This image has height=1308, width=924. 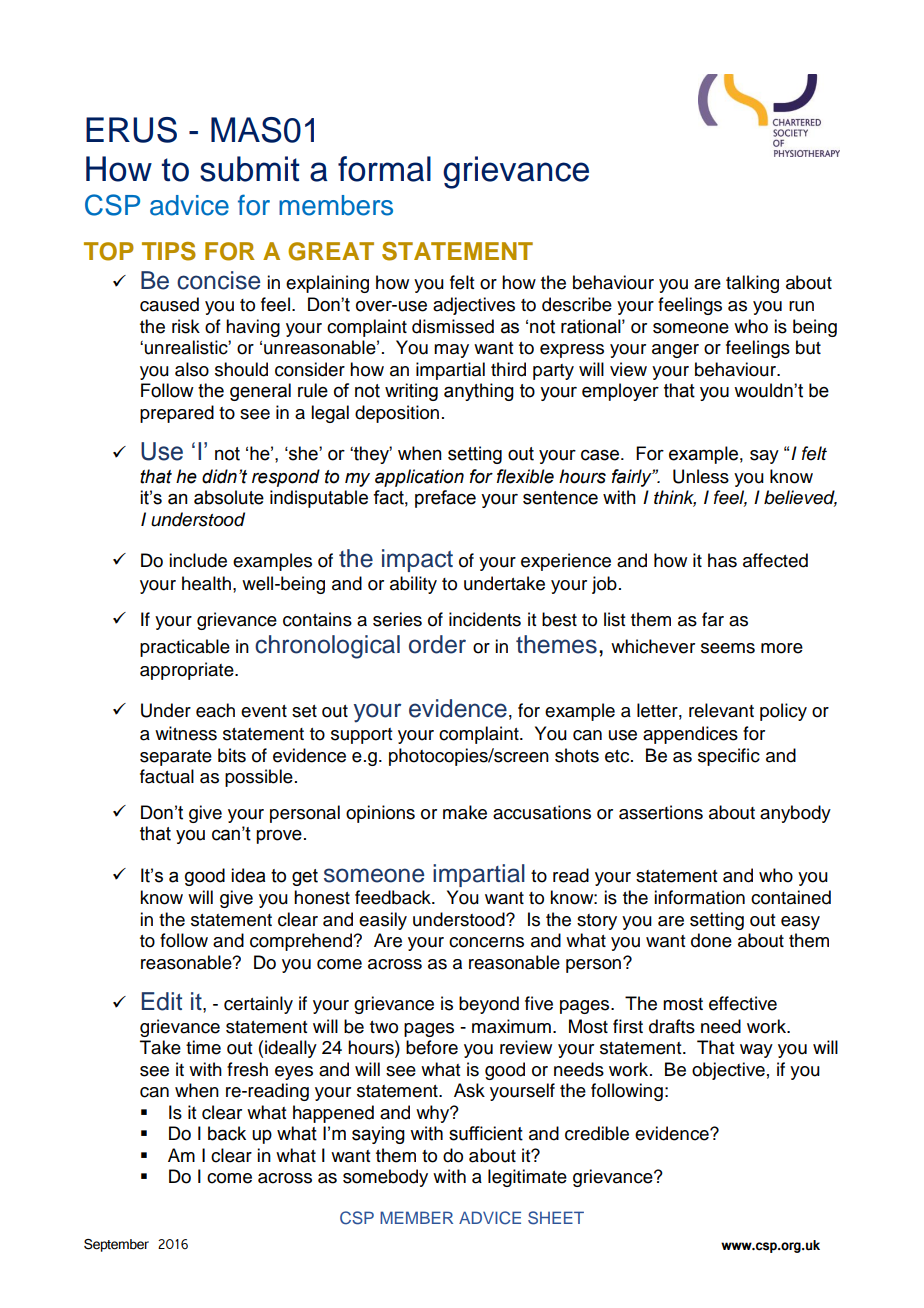 I want to click on Unless, so click(x=701, y=476).
